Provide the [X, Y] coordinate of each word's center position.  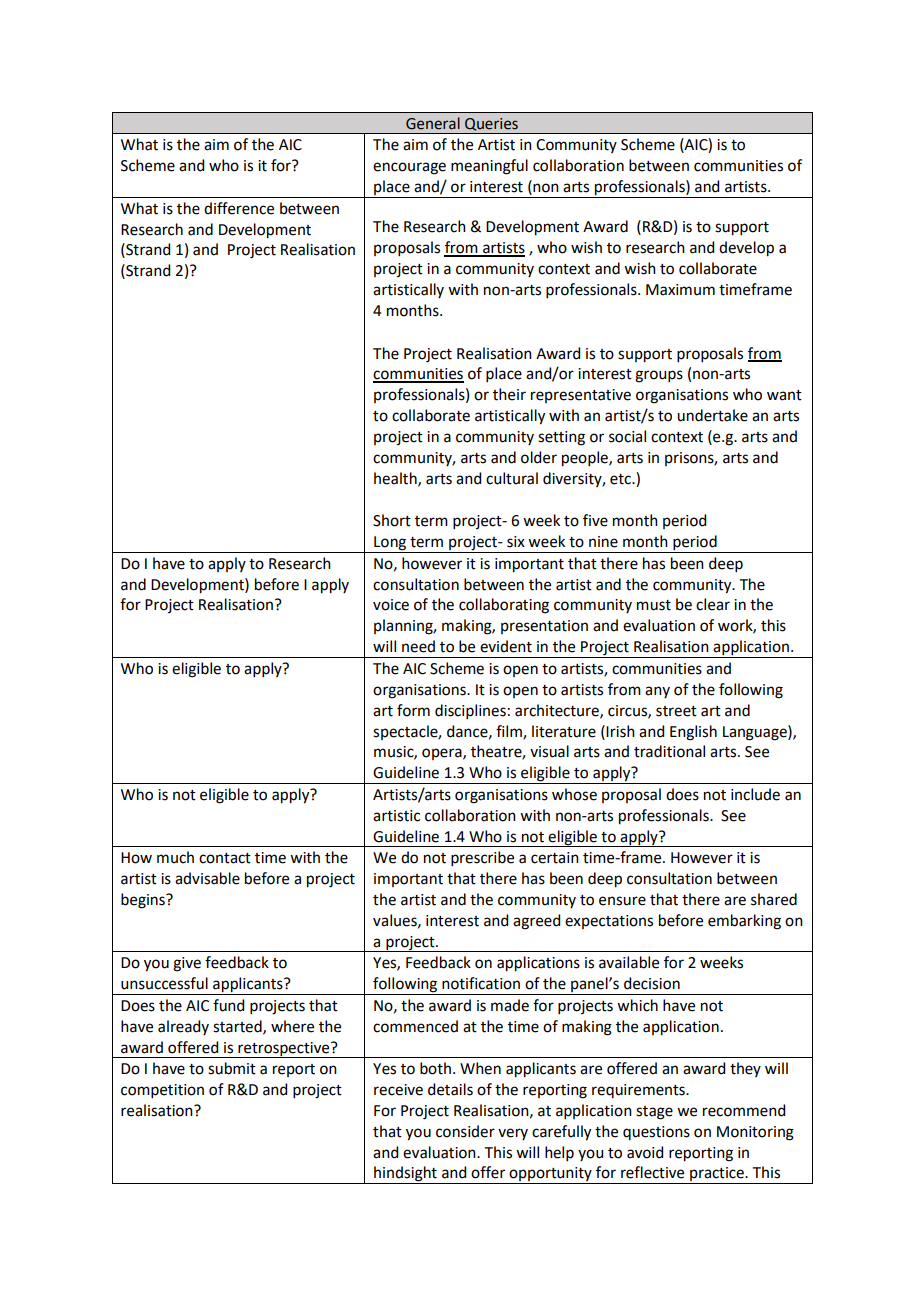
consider [465, 1131]
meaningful [489, 167]
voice [391, 605]
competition [162, 1091]
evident [506, 646]
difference [239, 208]
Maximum [680, 290]
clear [713, 604]
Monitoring [755, 1133]
